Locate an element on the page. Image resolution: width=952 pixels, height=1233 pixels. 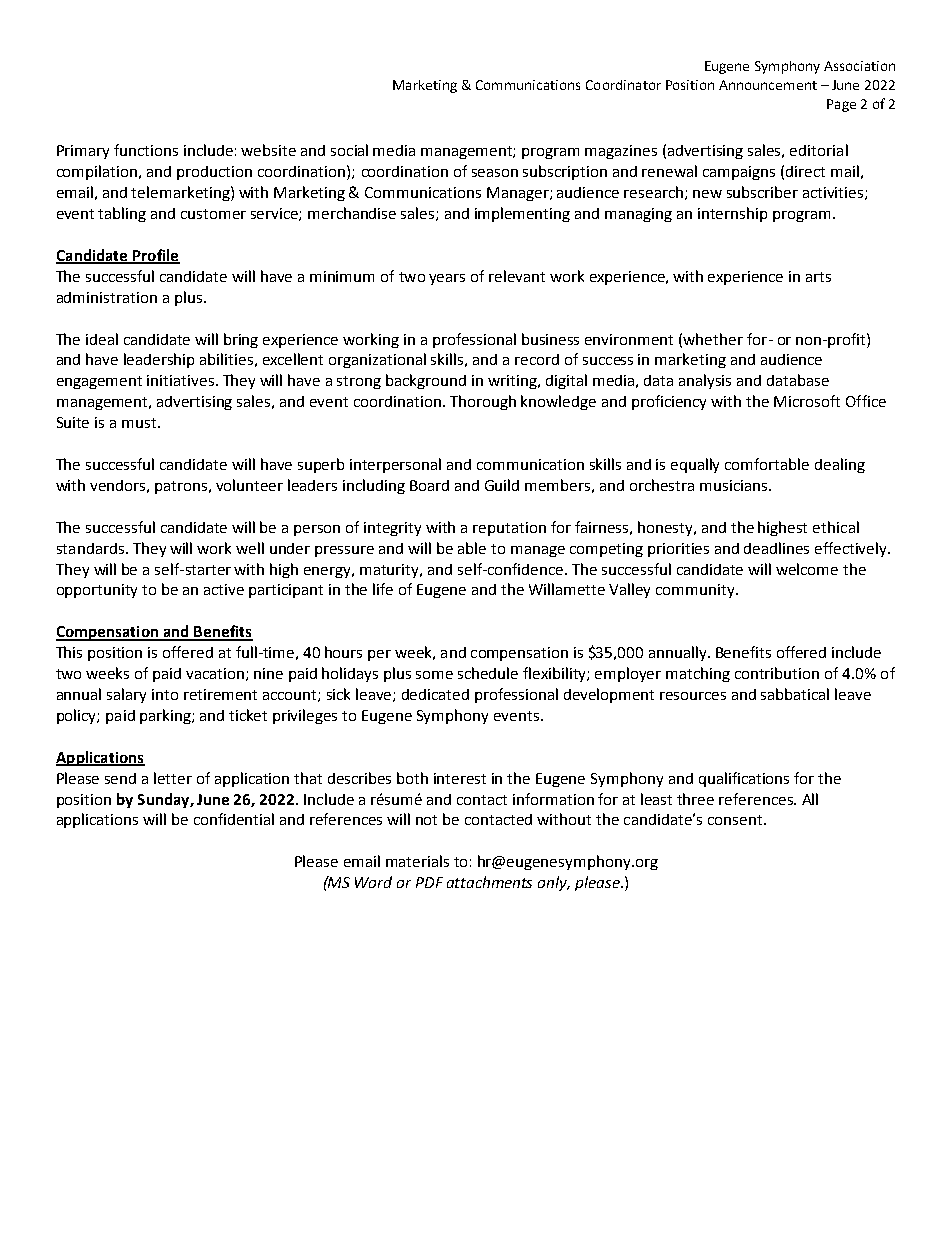
years is located at coordinates (447, 279).
